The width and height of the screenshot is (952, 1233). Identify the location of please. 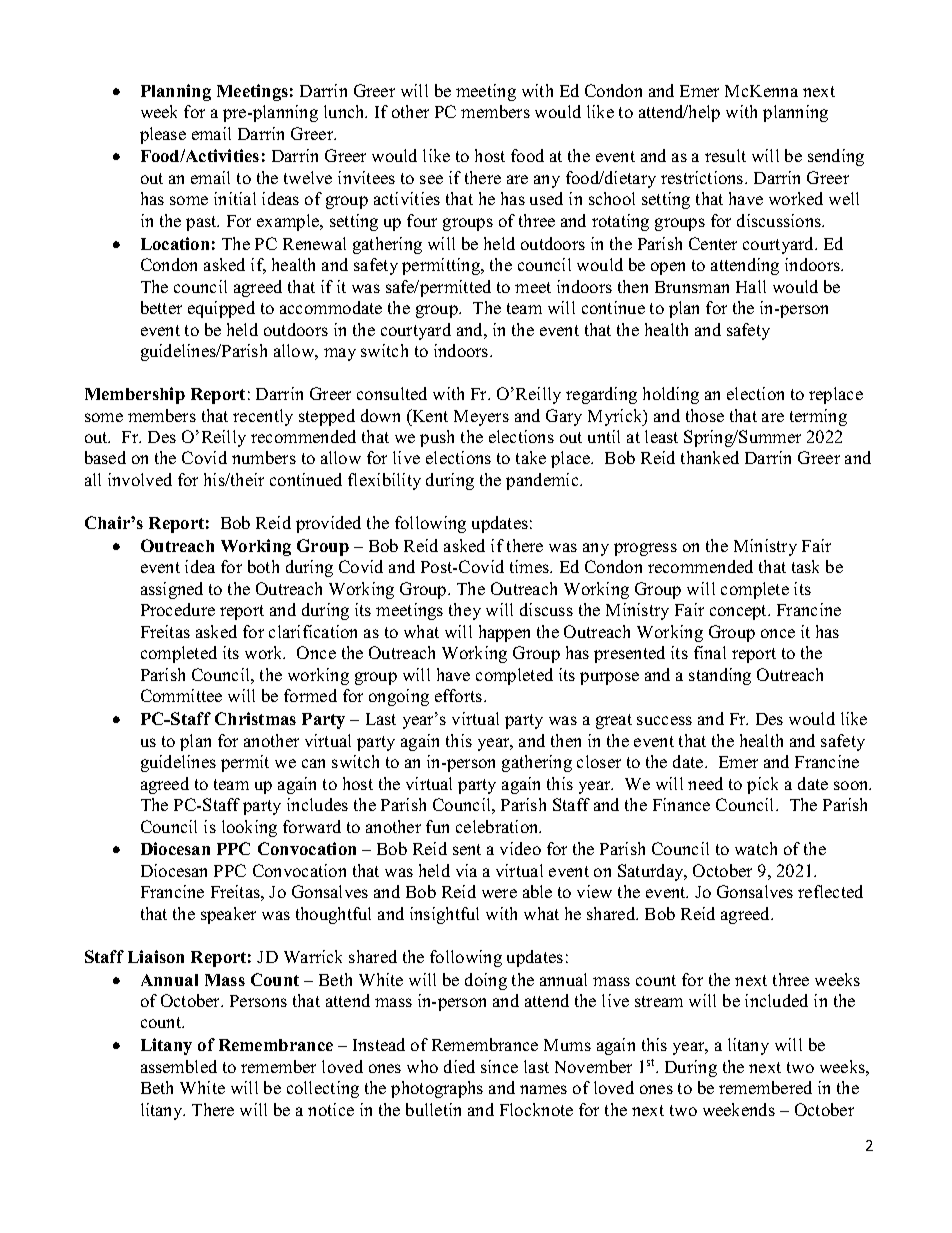
(163, 135).
